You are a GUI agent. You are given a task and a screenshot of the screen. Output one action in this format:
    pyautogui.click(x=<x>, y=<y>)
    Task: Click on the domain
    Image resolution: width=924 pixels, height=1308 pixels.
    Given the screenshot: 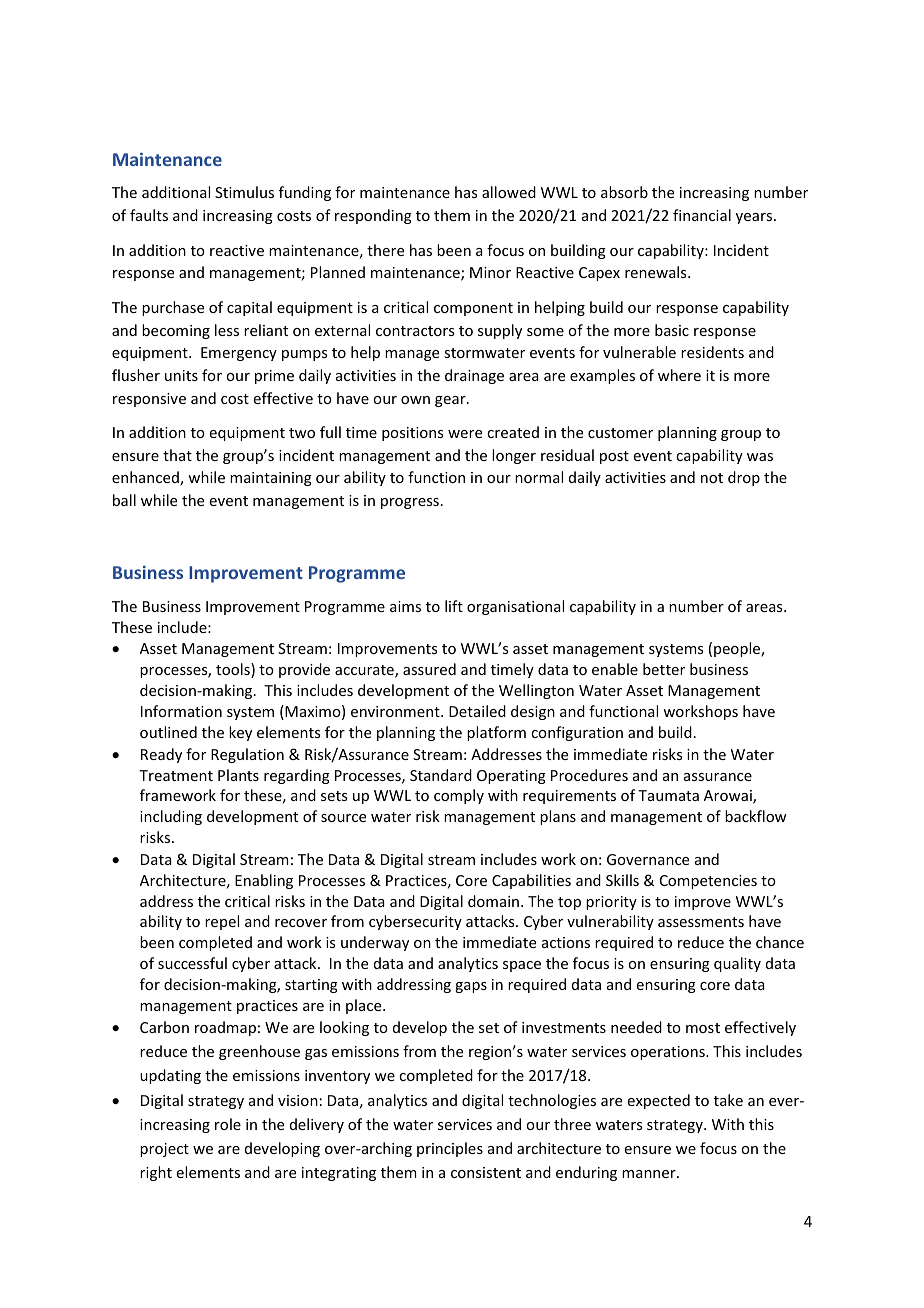 What is the action you would take?
    pyautogui.click(x=493, y=901)
